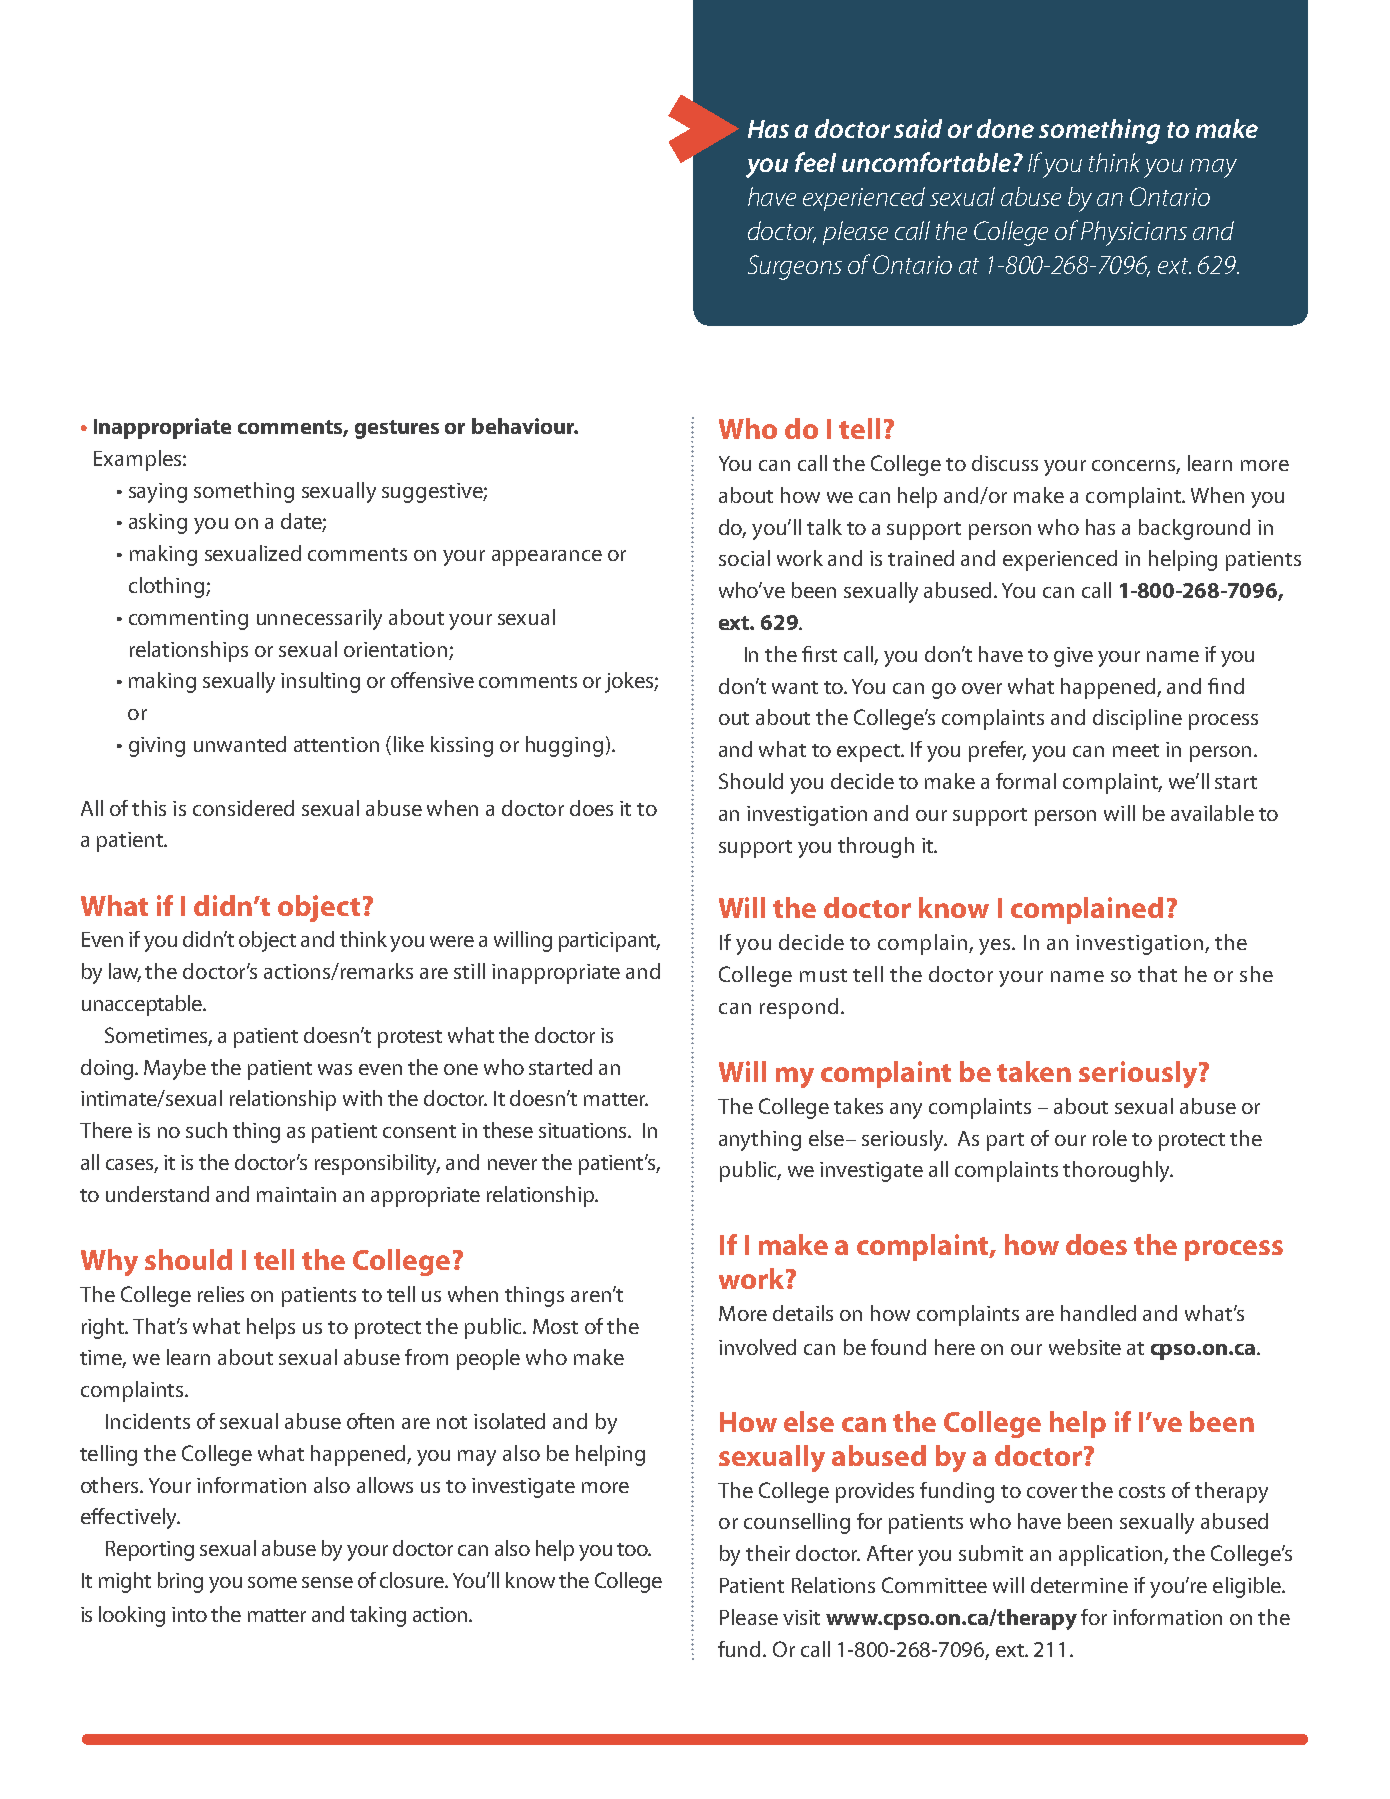  I want to click on maintain, so click(296, 1194).
